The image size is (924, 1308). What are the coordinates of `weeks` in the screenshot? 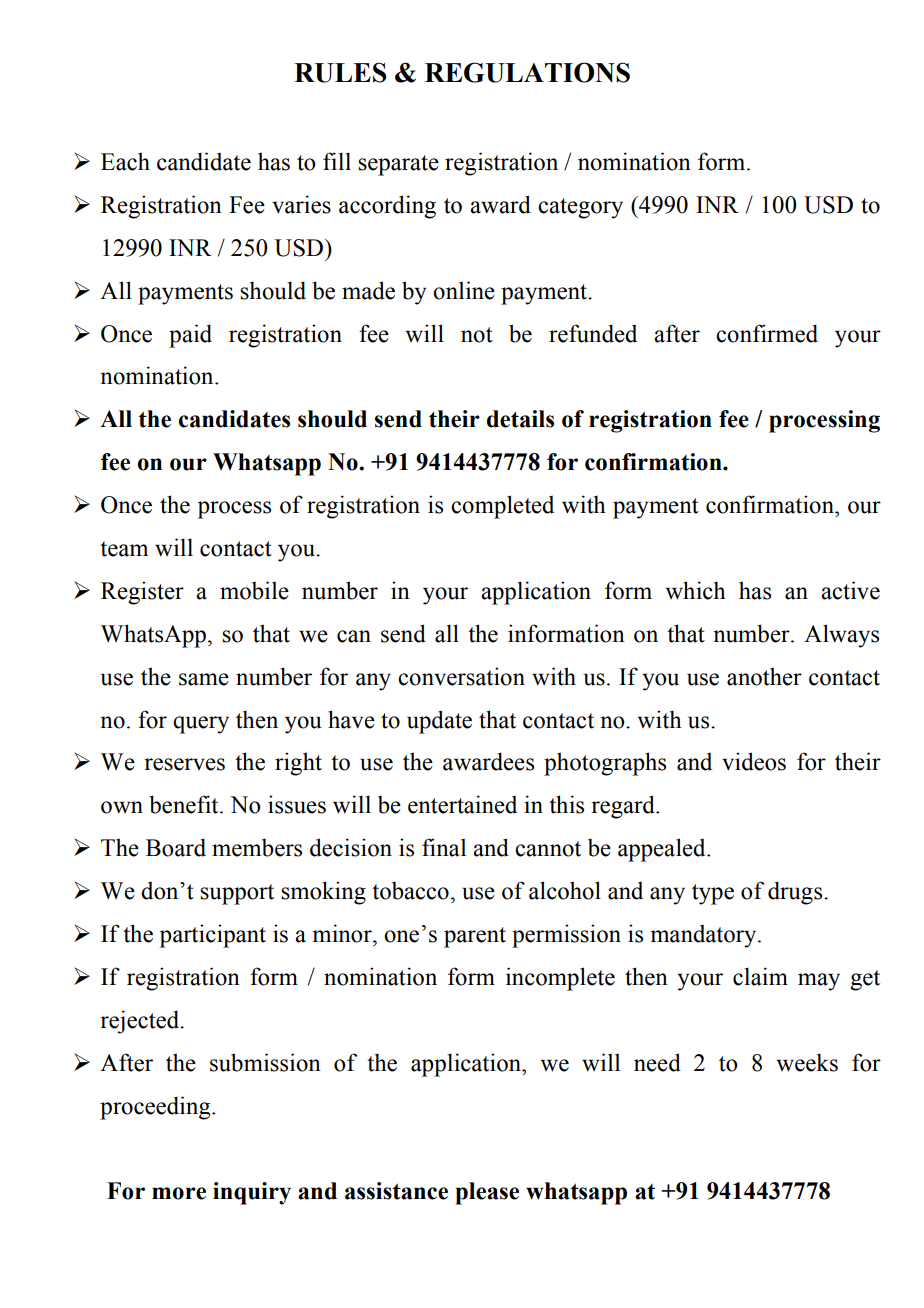 It's located at (807, 1062).
